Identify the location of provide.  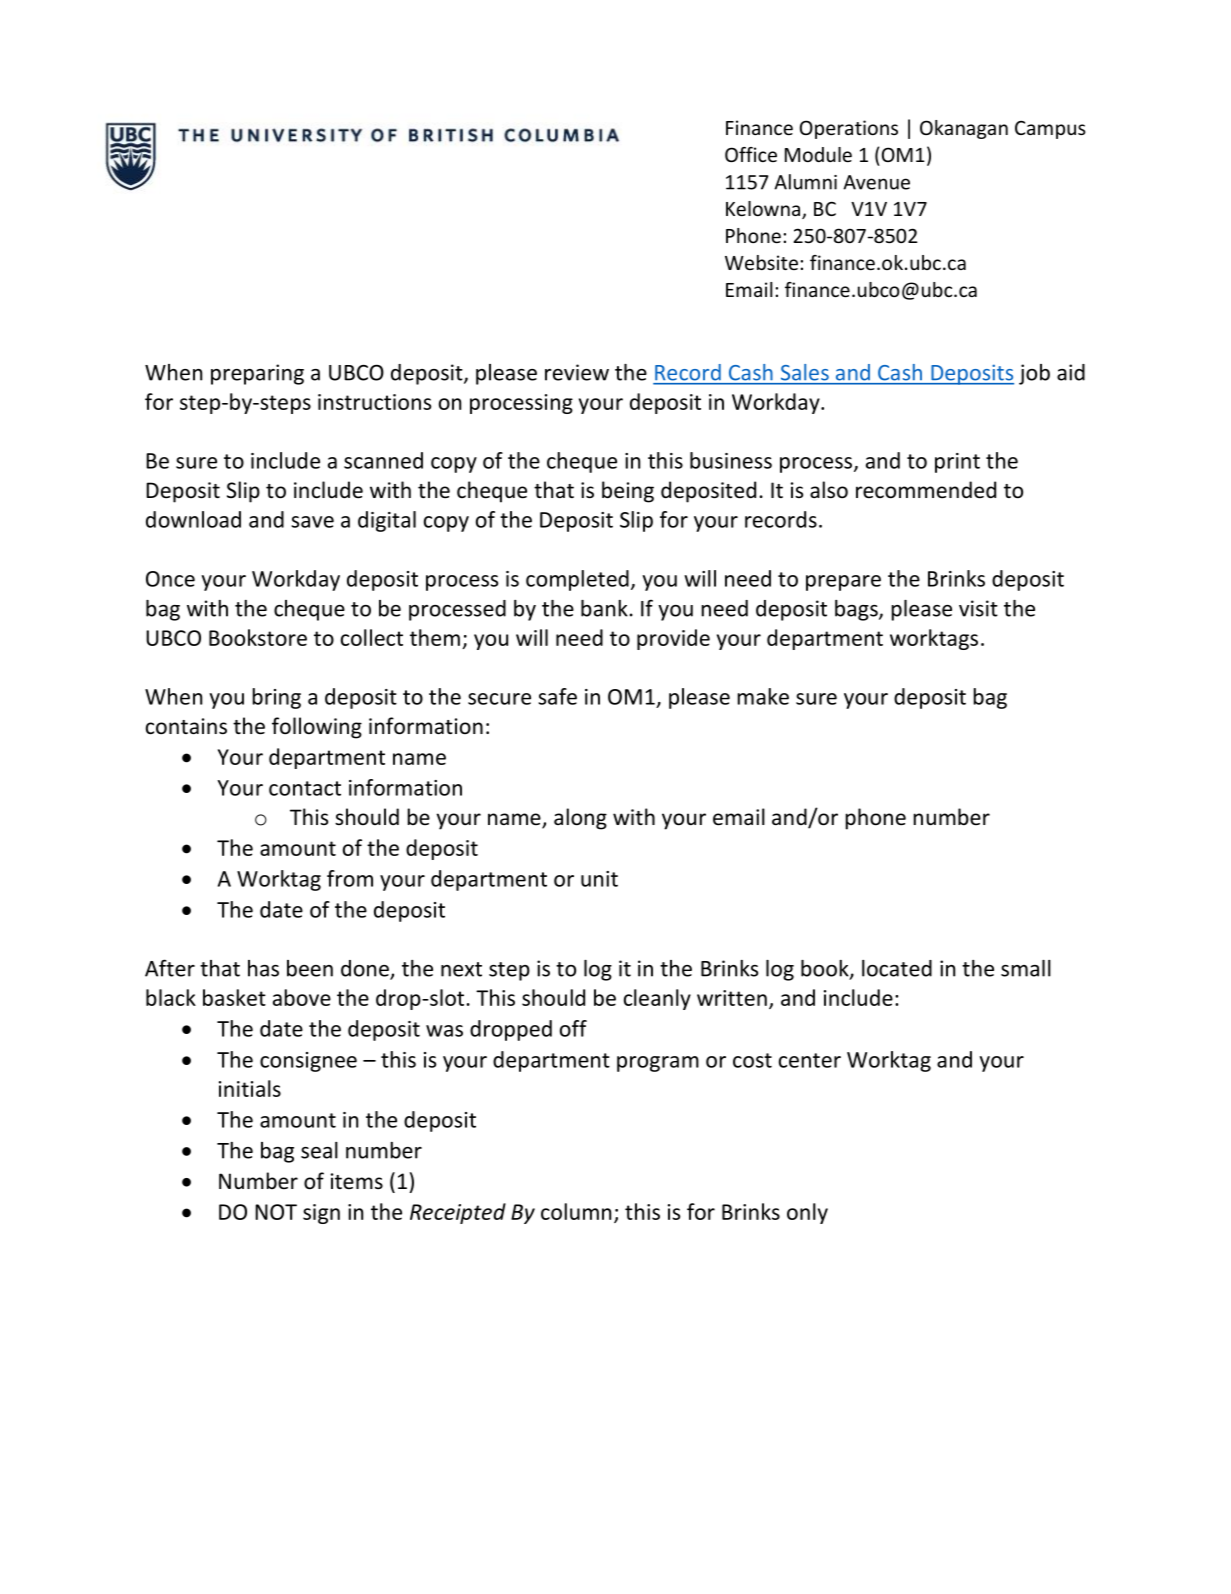
(673, 639).
